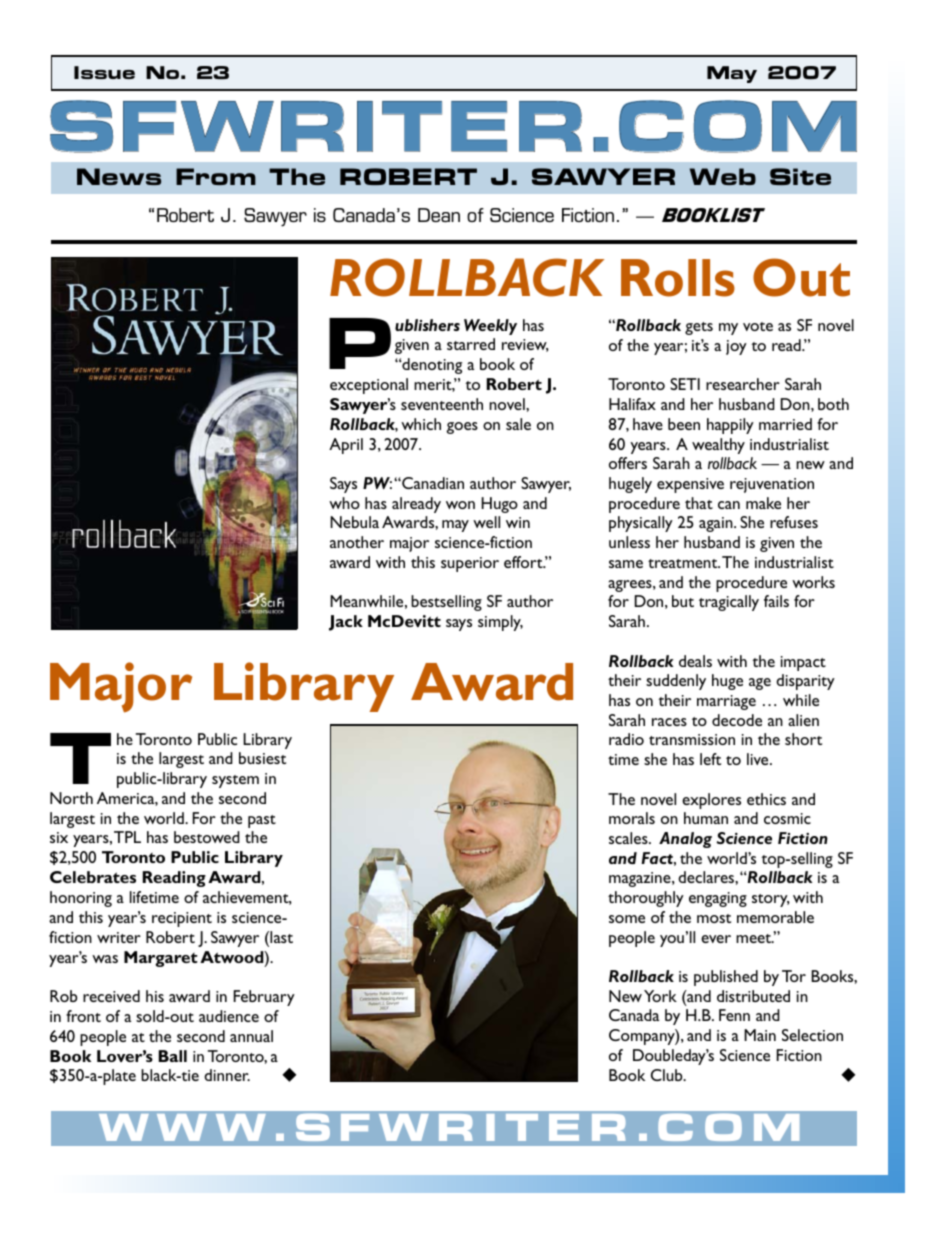 This screenshot has width=952, height=1233. Describe the element at coordinates (104, 72) in the screenshot. I see `Issue` at that location.
